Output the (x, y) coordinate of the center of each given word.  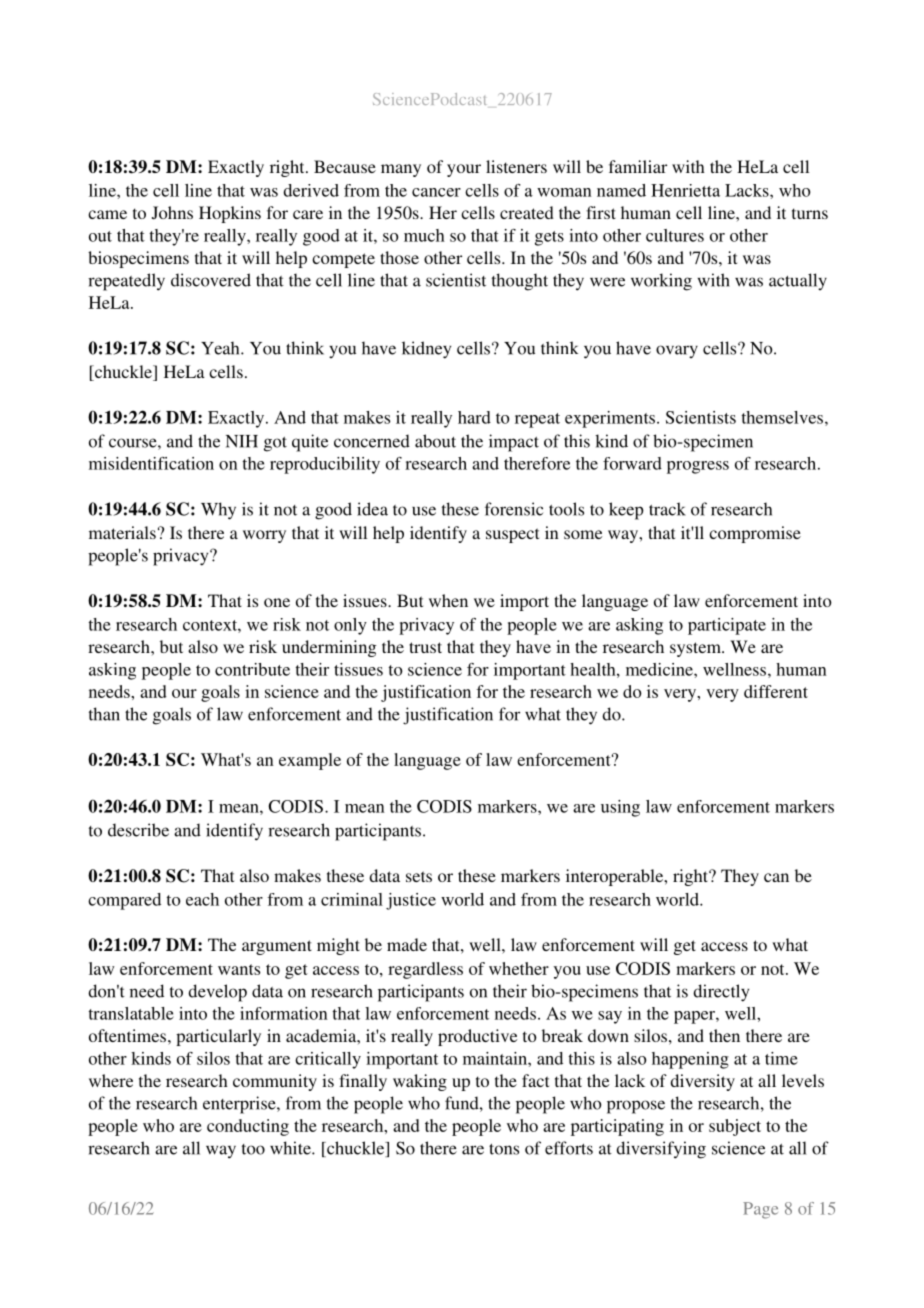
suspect (512, 535)
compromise (755, 534)
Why (218, 511)
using (620, 808)
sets (419, 876)
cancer (436, 192)
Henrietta (685, 190)
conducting (248, 1127)
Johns (172, 213)
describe (138, 830)
